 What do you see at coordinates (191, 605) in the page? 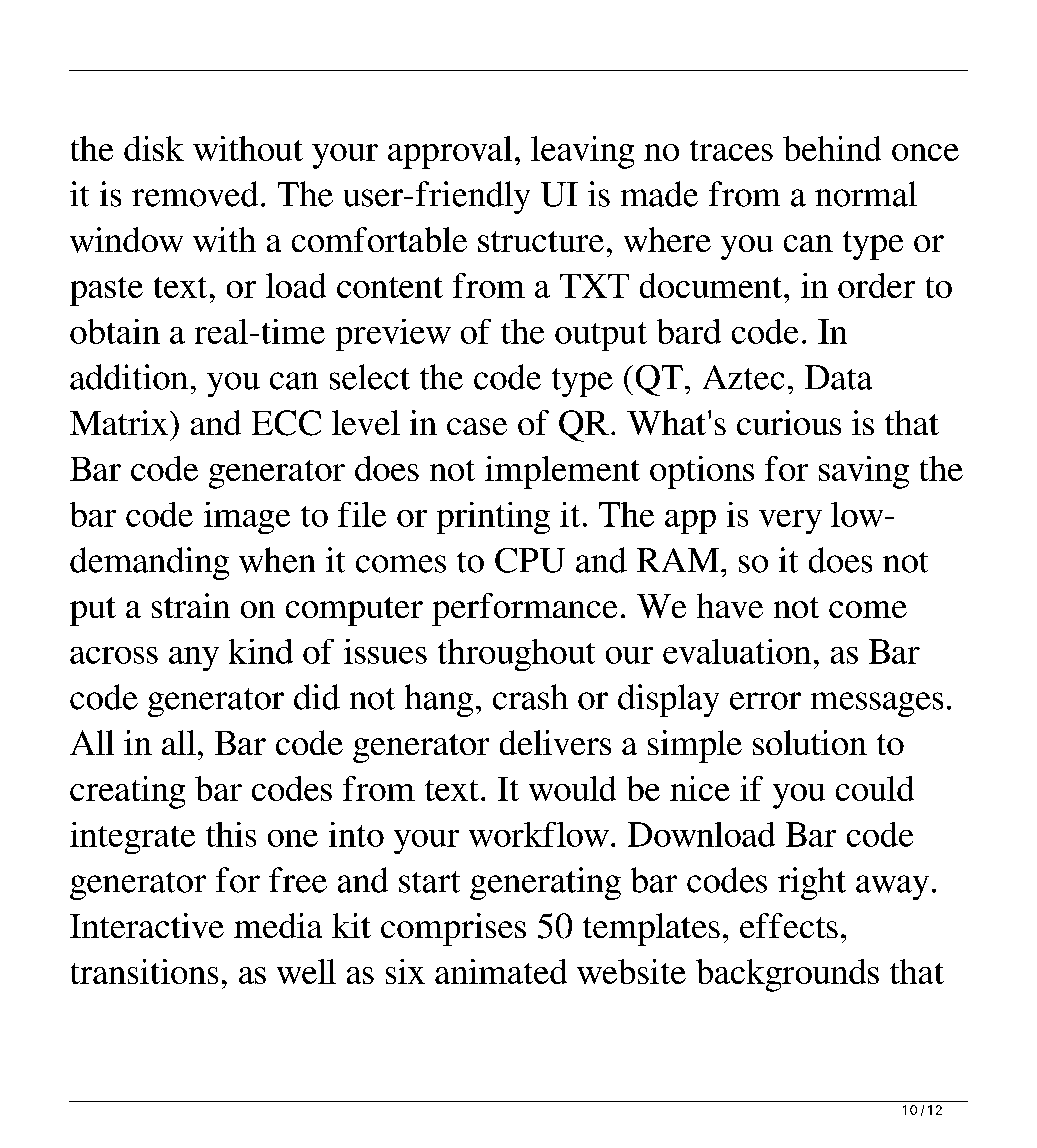
I see `strain` at bounding box center [191, 605].
